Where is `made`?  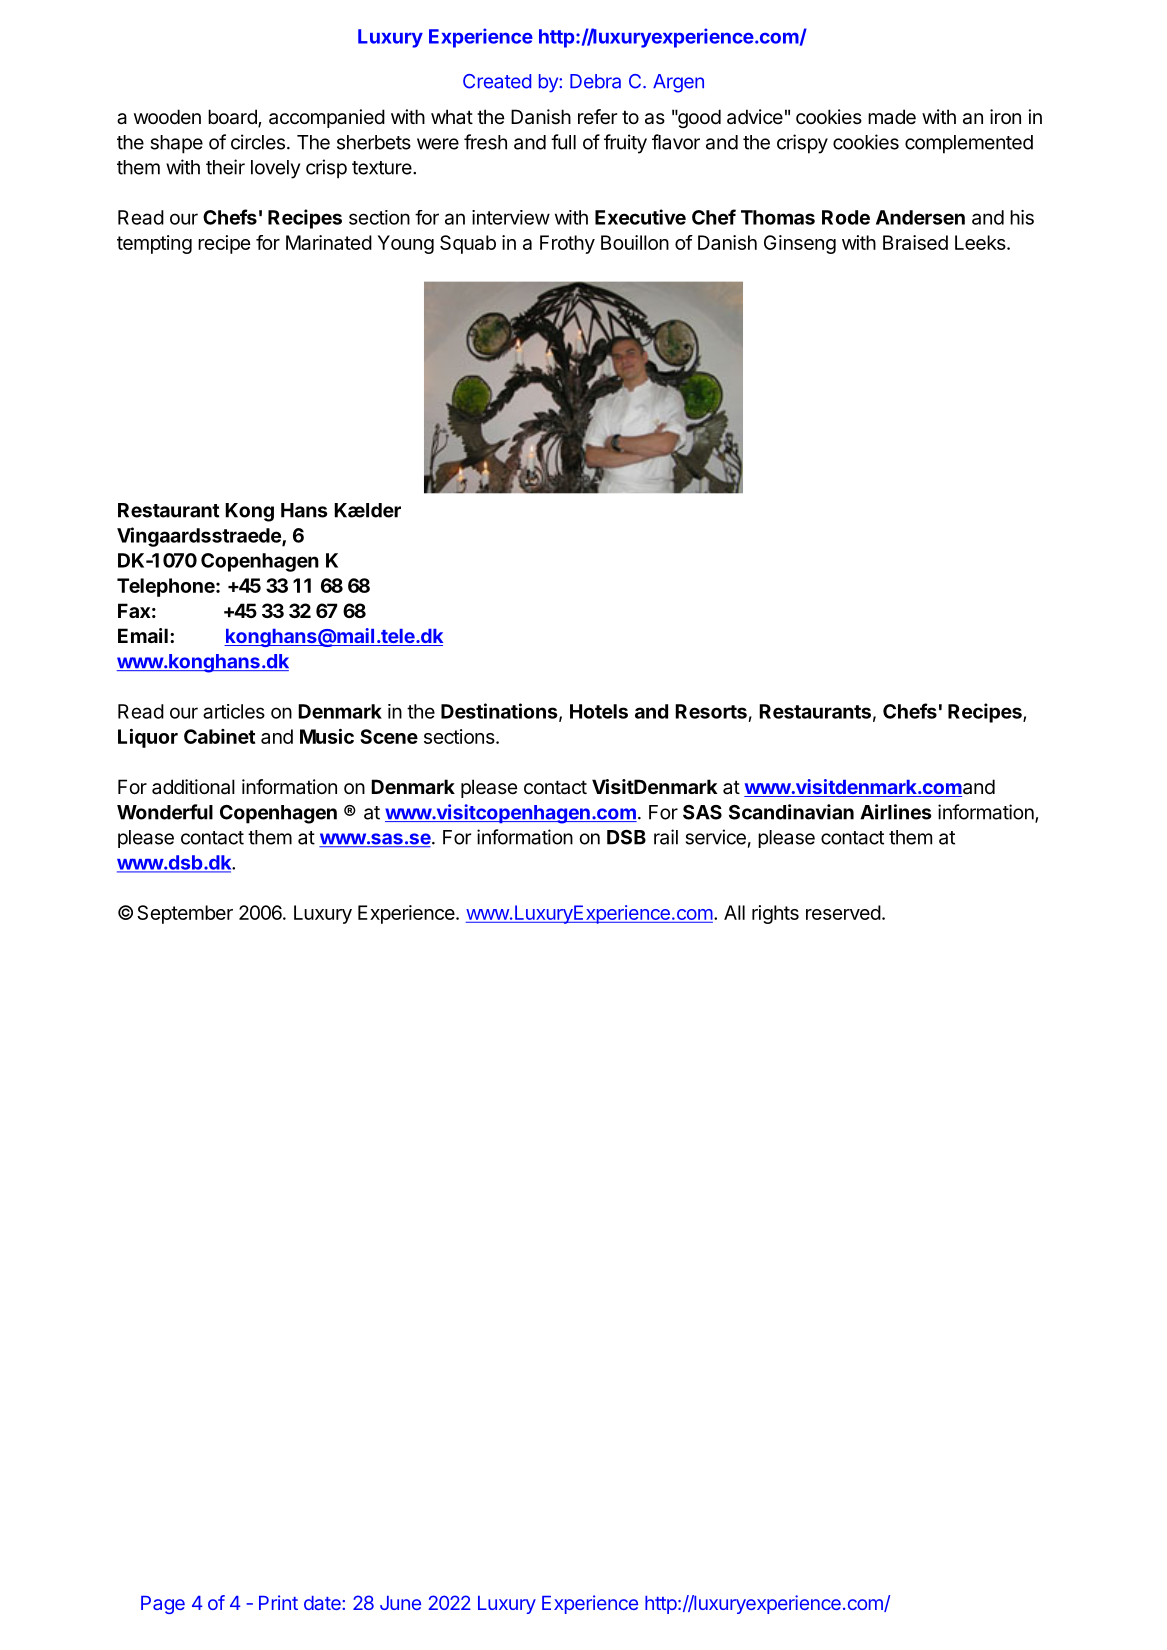
made is located at coordinates (892, 117).
